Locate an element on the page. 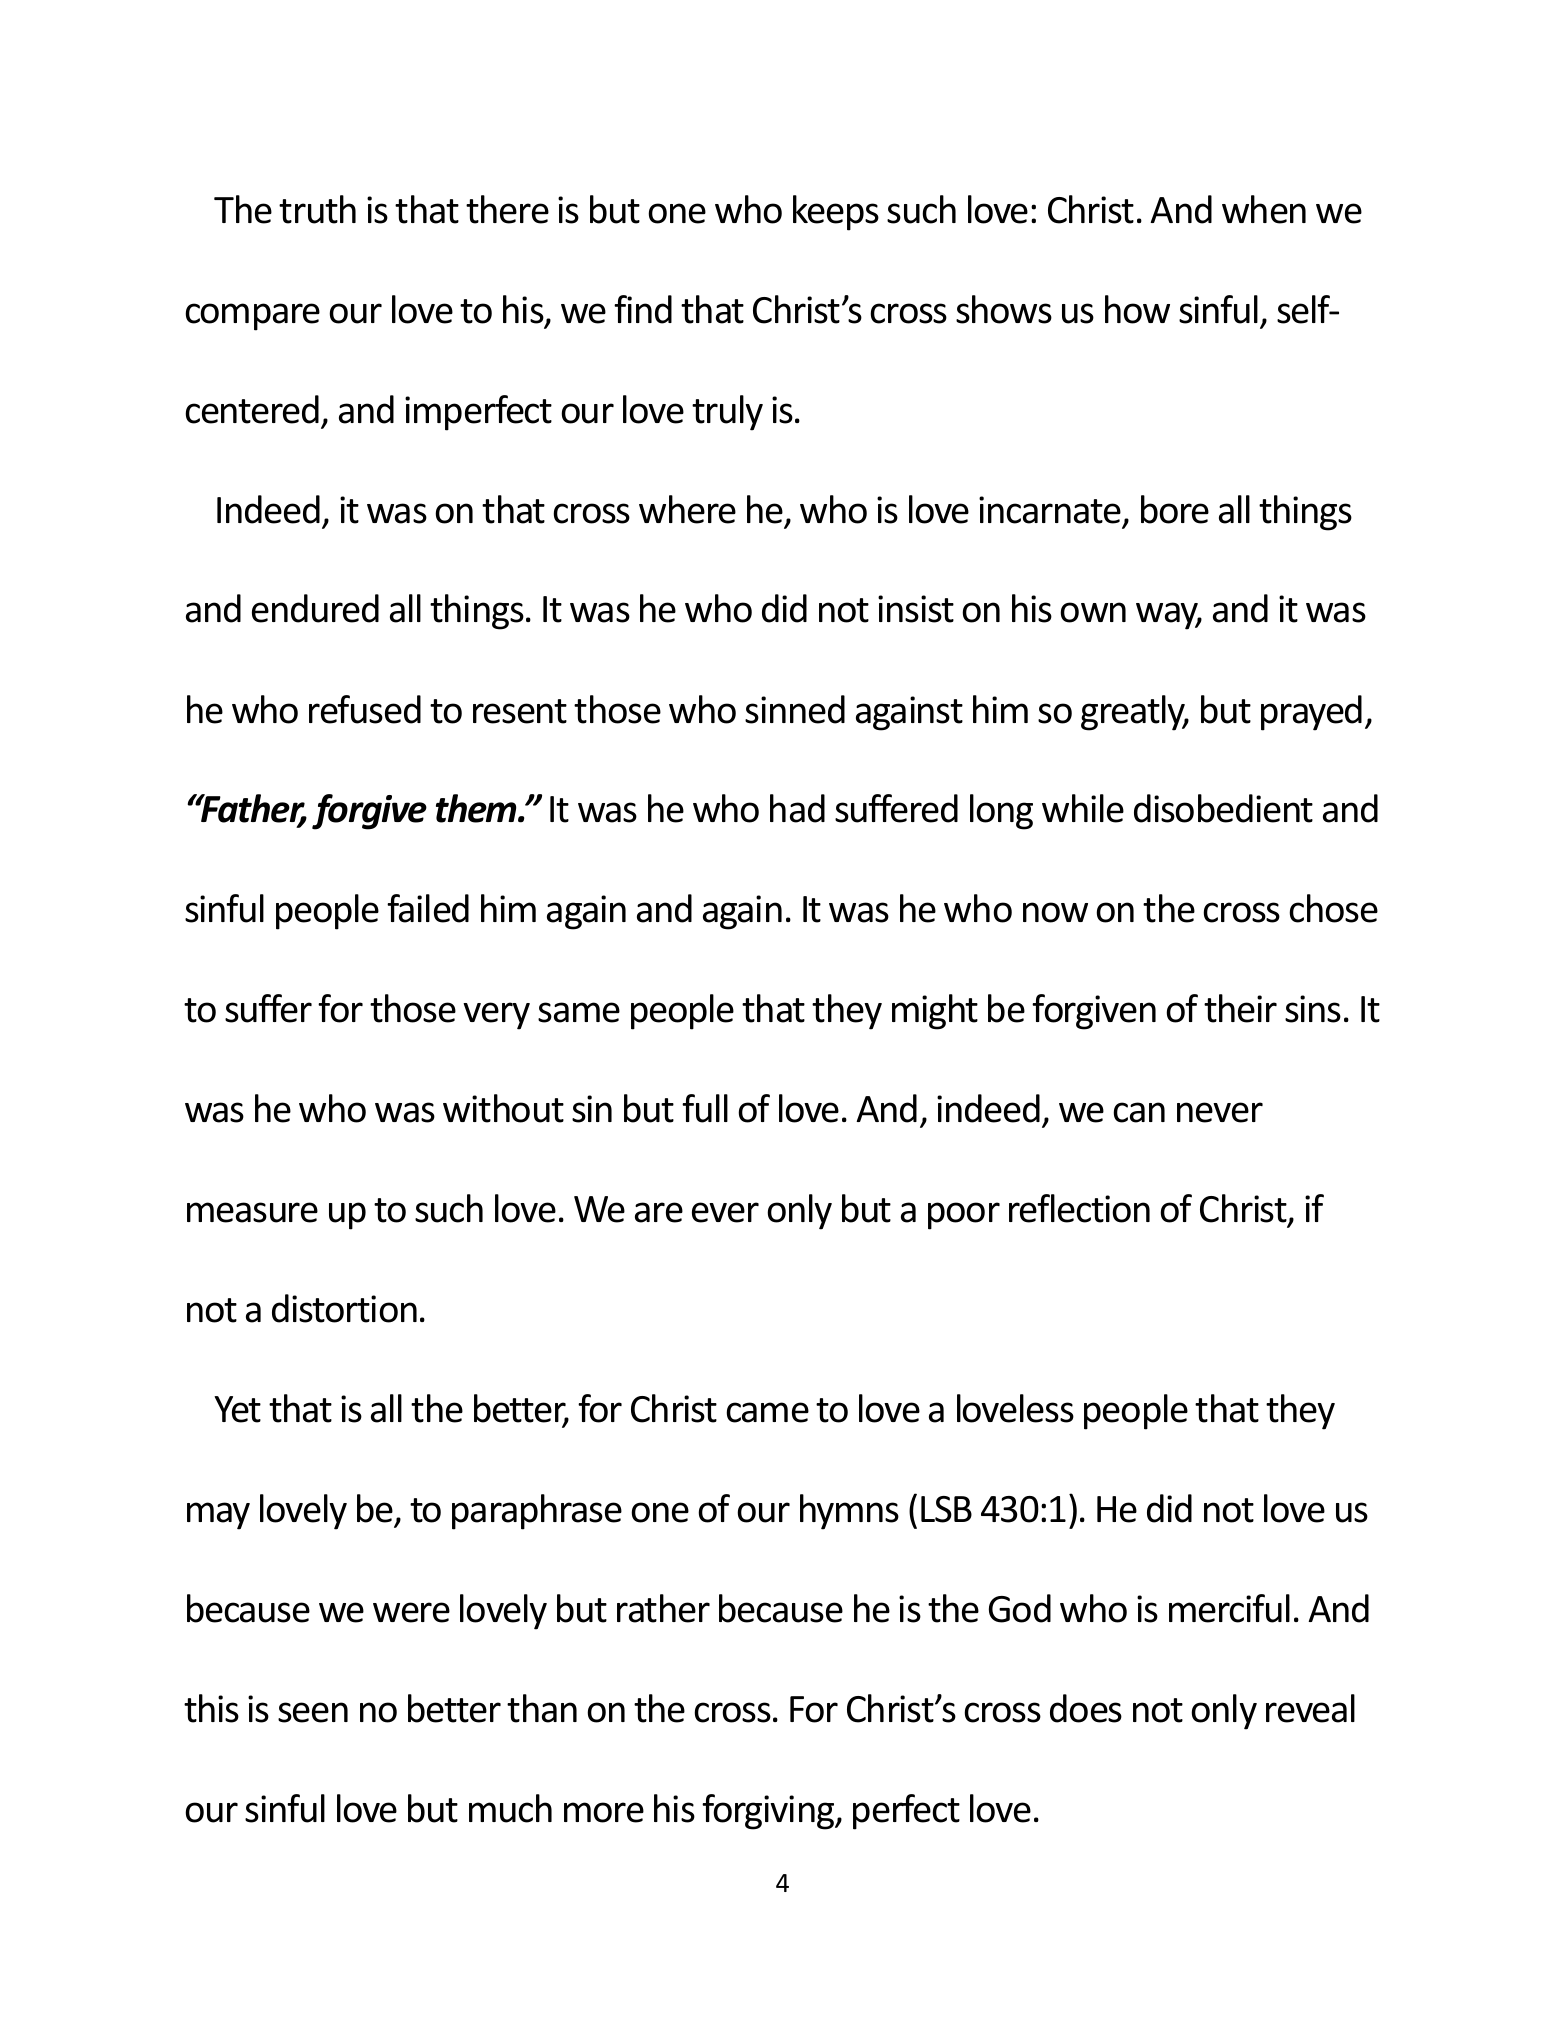 Image resolution: width=1565 pixels, height=2026 pixels. had is located at coordinates (797, 808).
